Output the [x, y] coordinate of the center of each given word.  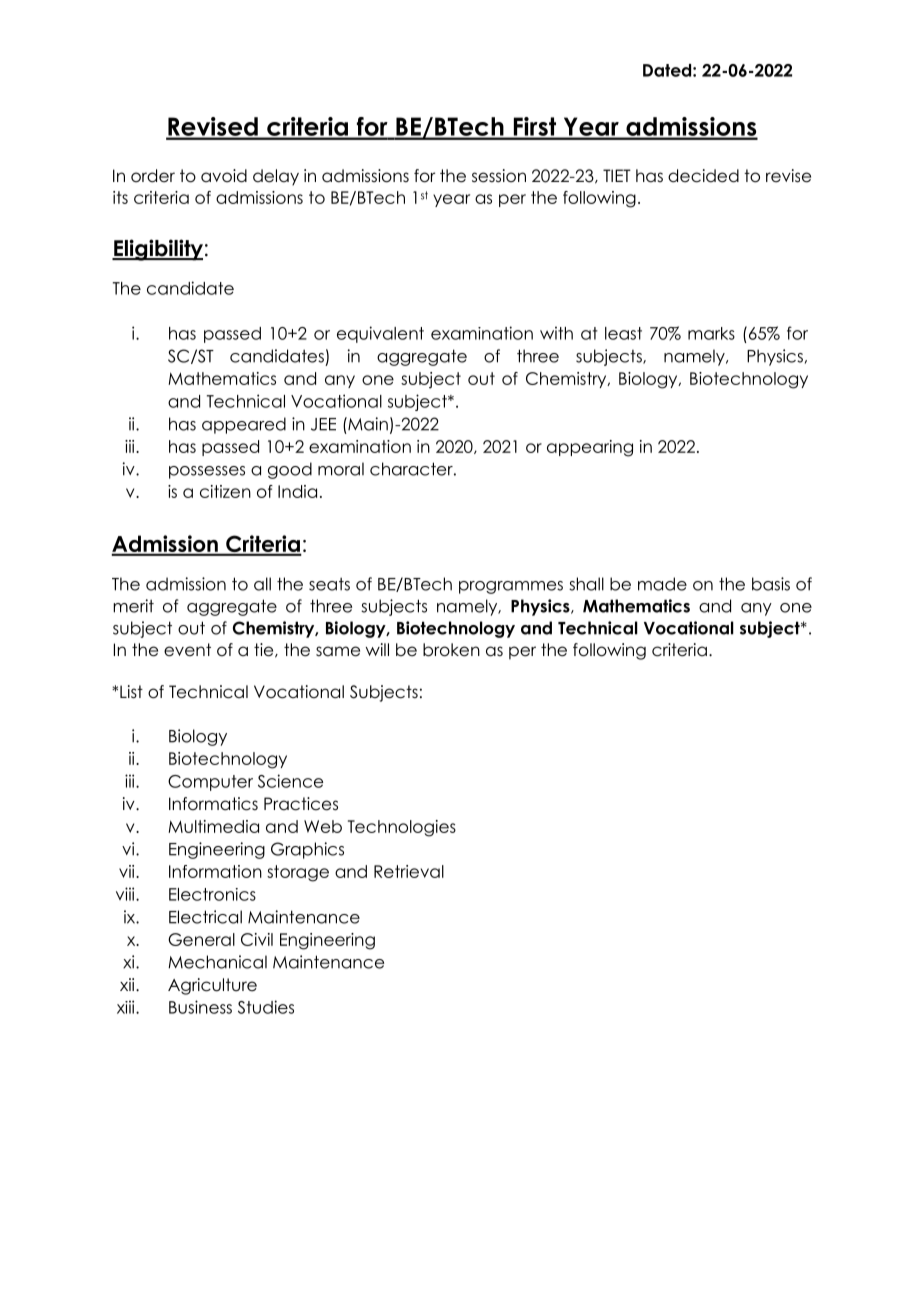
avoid [224, 176]
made [662, 584]
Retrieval [409, 871]
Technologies [402, 828]
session [499, 176]
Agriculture [212, 986]
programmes [511, 587]
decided [703, 176]
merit [133, 606]
